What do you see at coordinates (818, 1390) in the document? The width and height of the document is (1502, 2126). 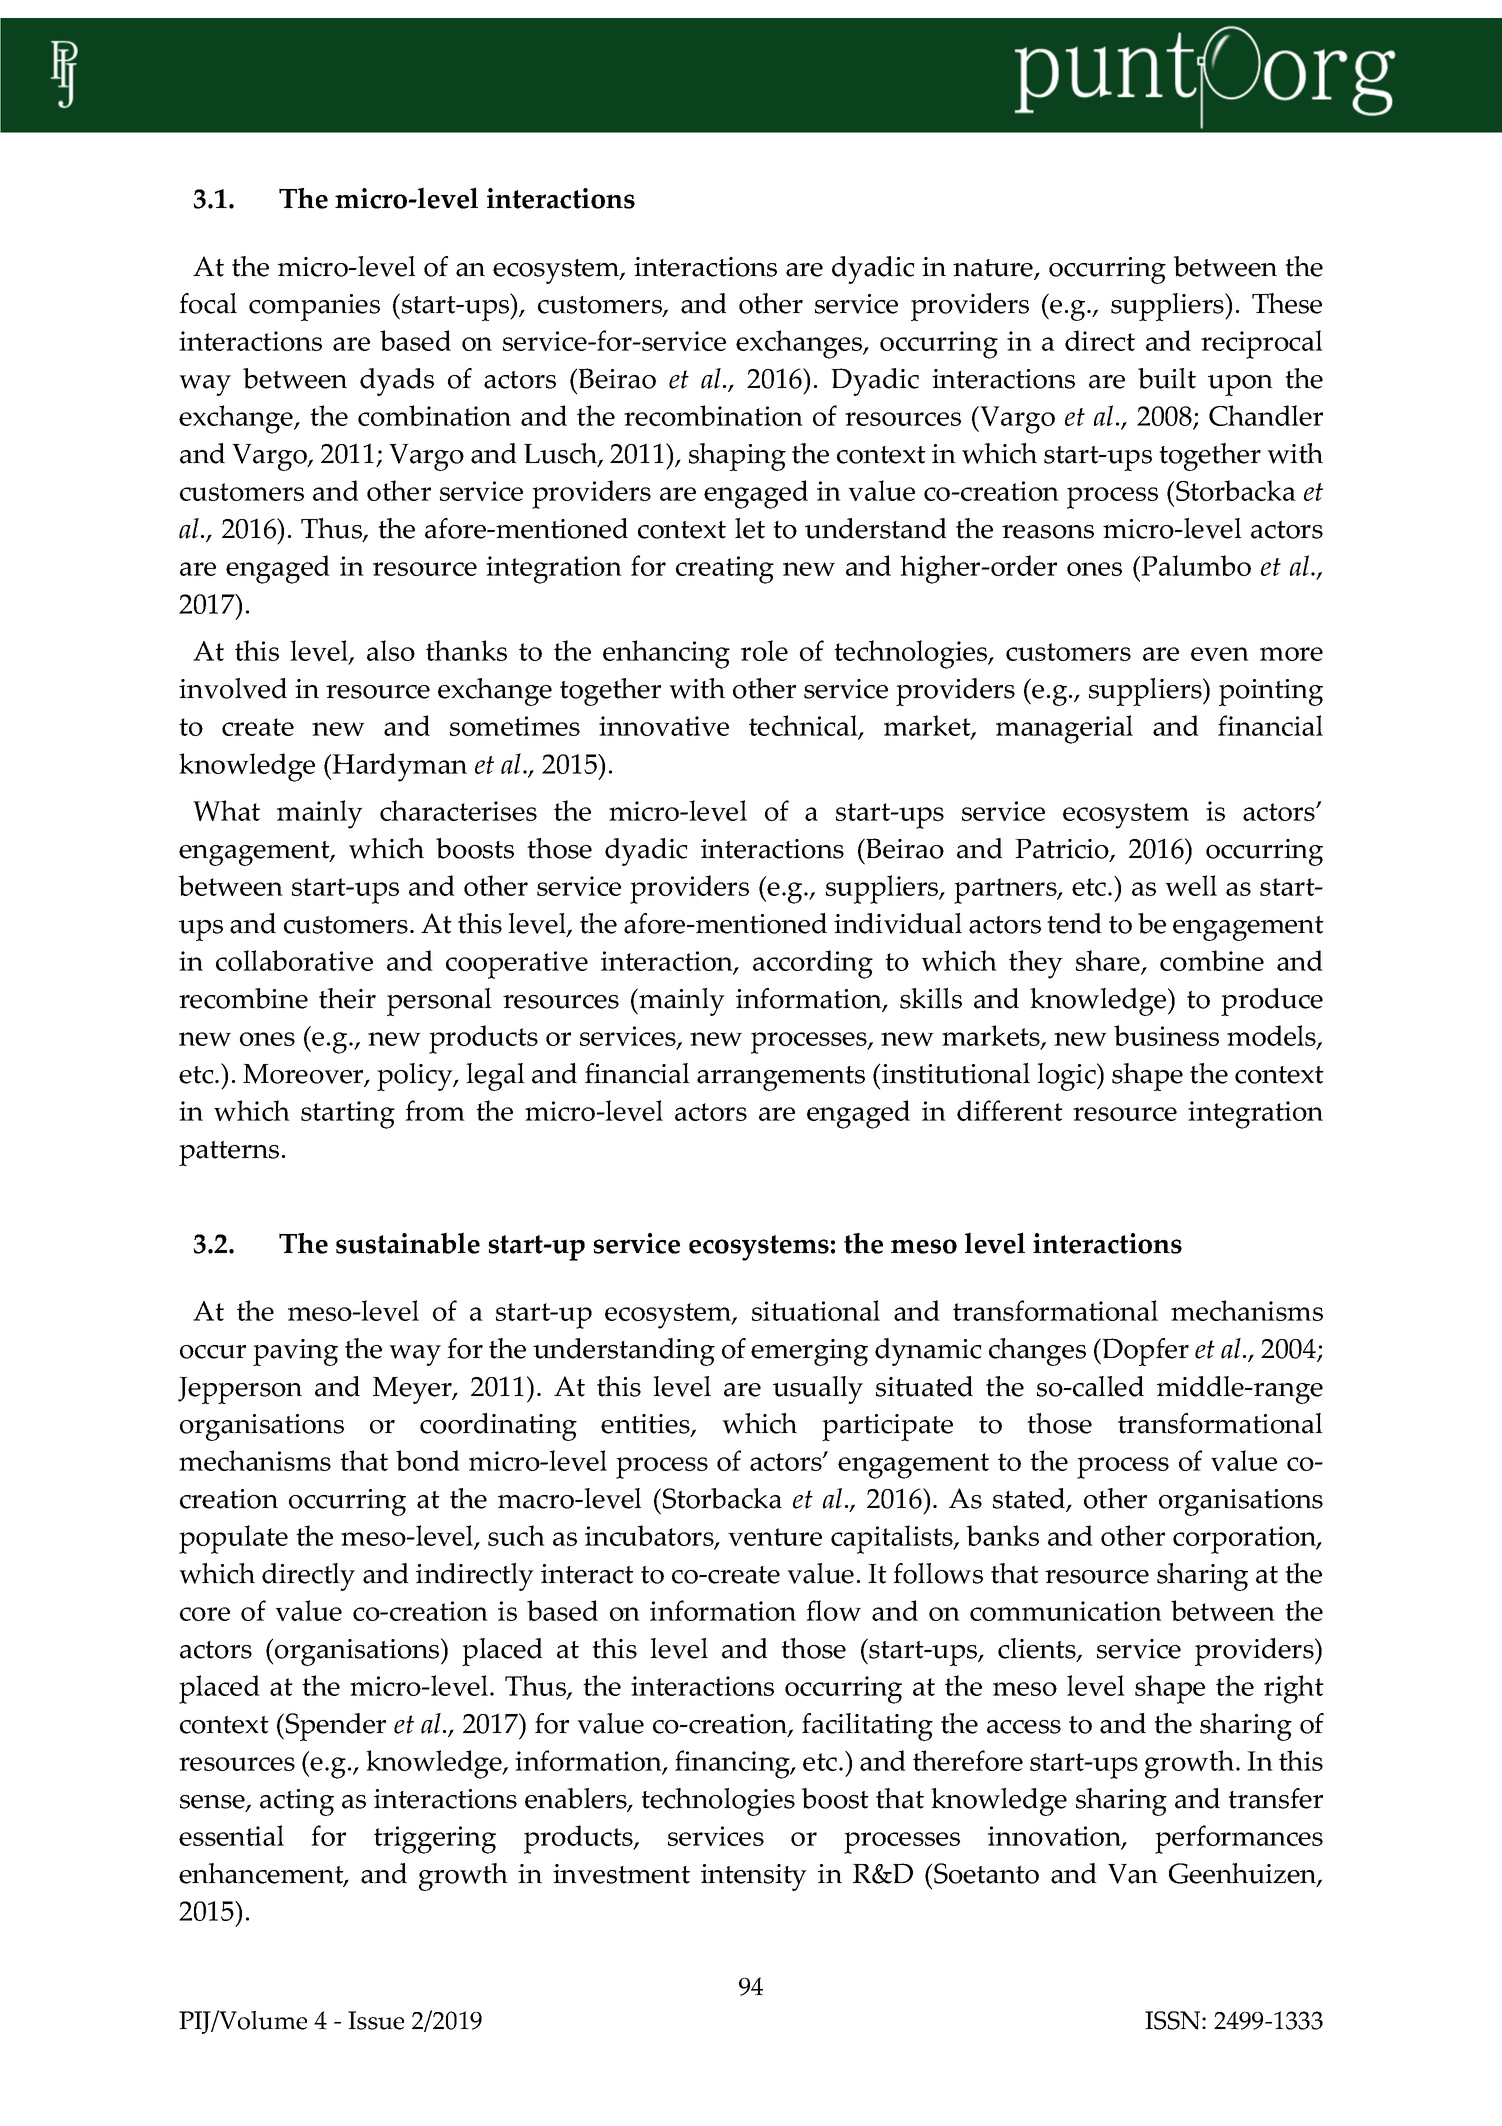 I see `usually` at bounding box center [818, 1390].
